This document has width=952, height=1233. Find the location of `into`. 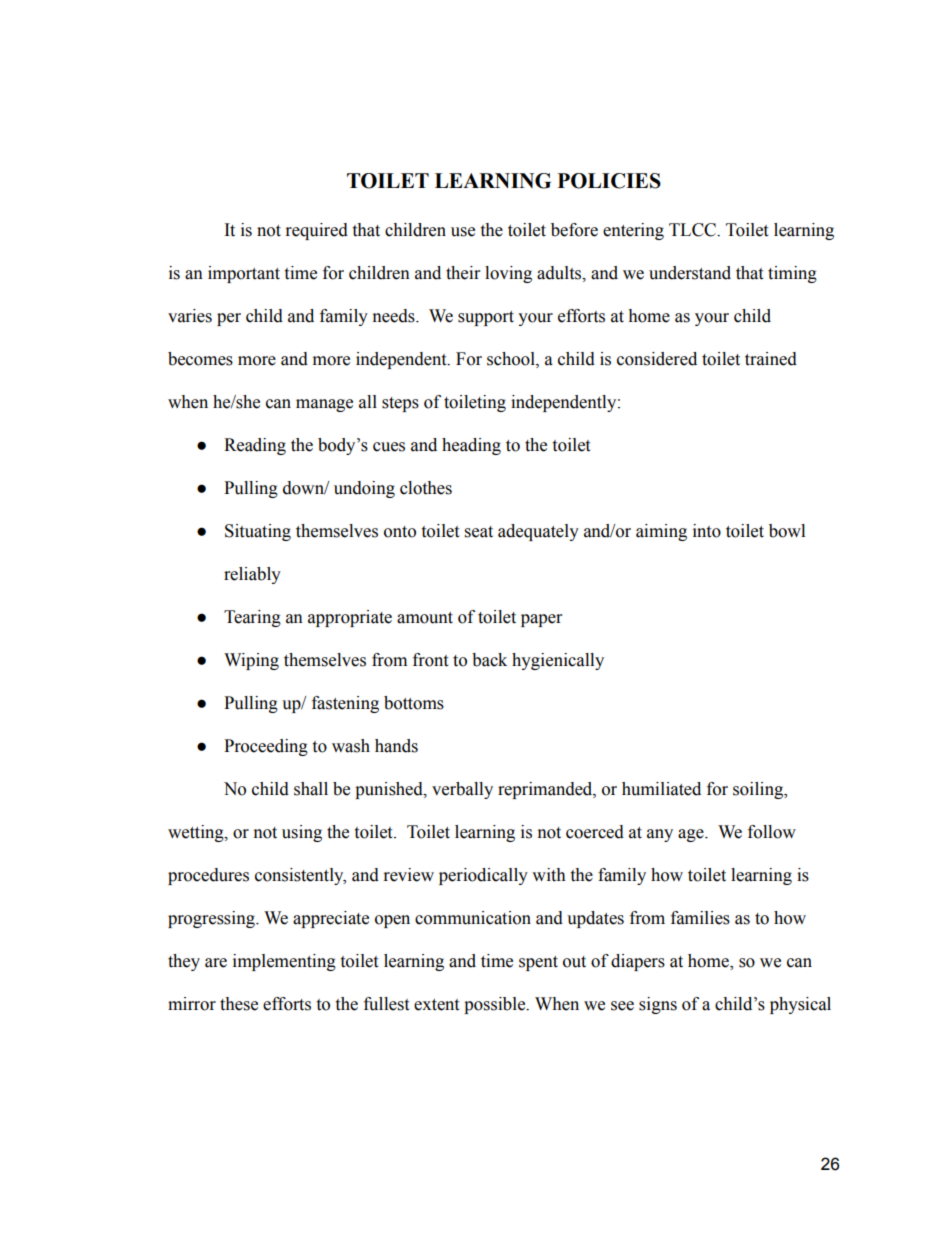

into is located at coordinates (707, 531).
